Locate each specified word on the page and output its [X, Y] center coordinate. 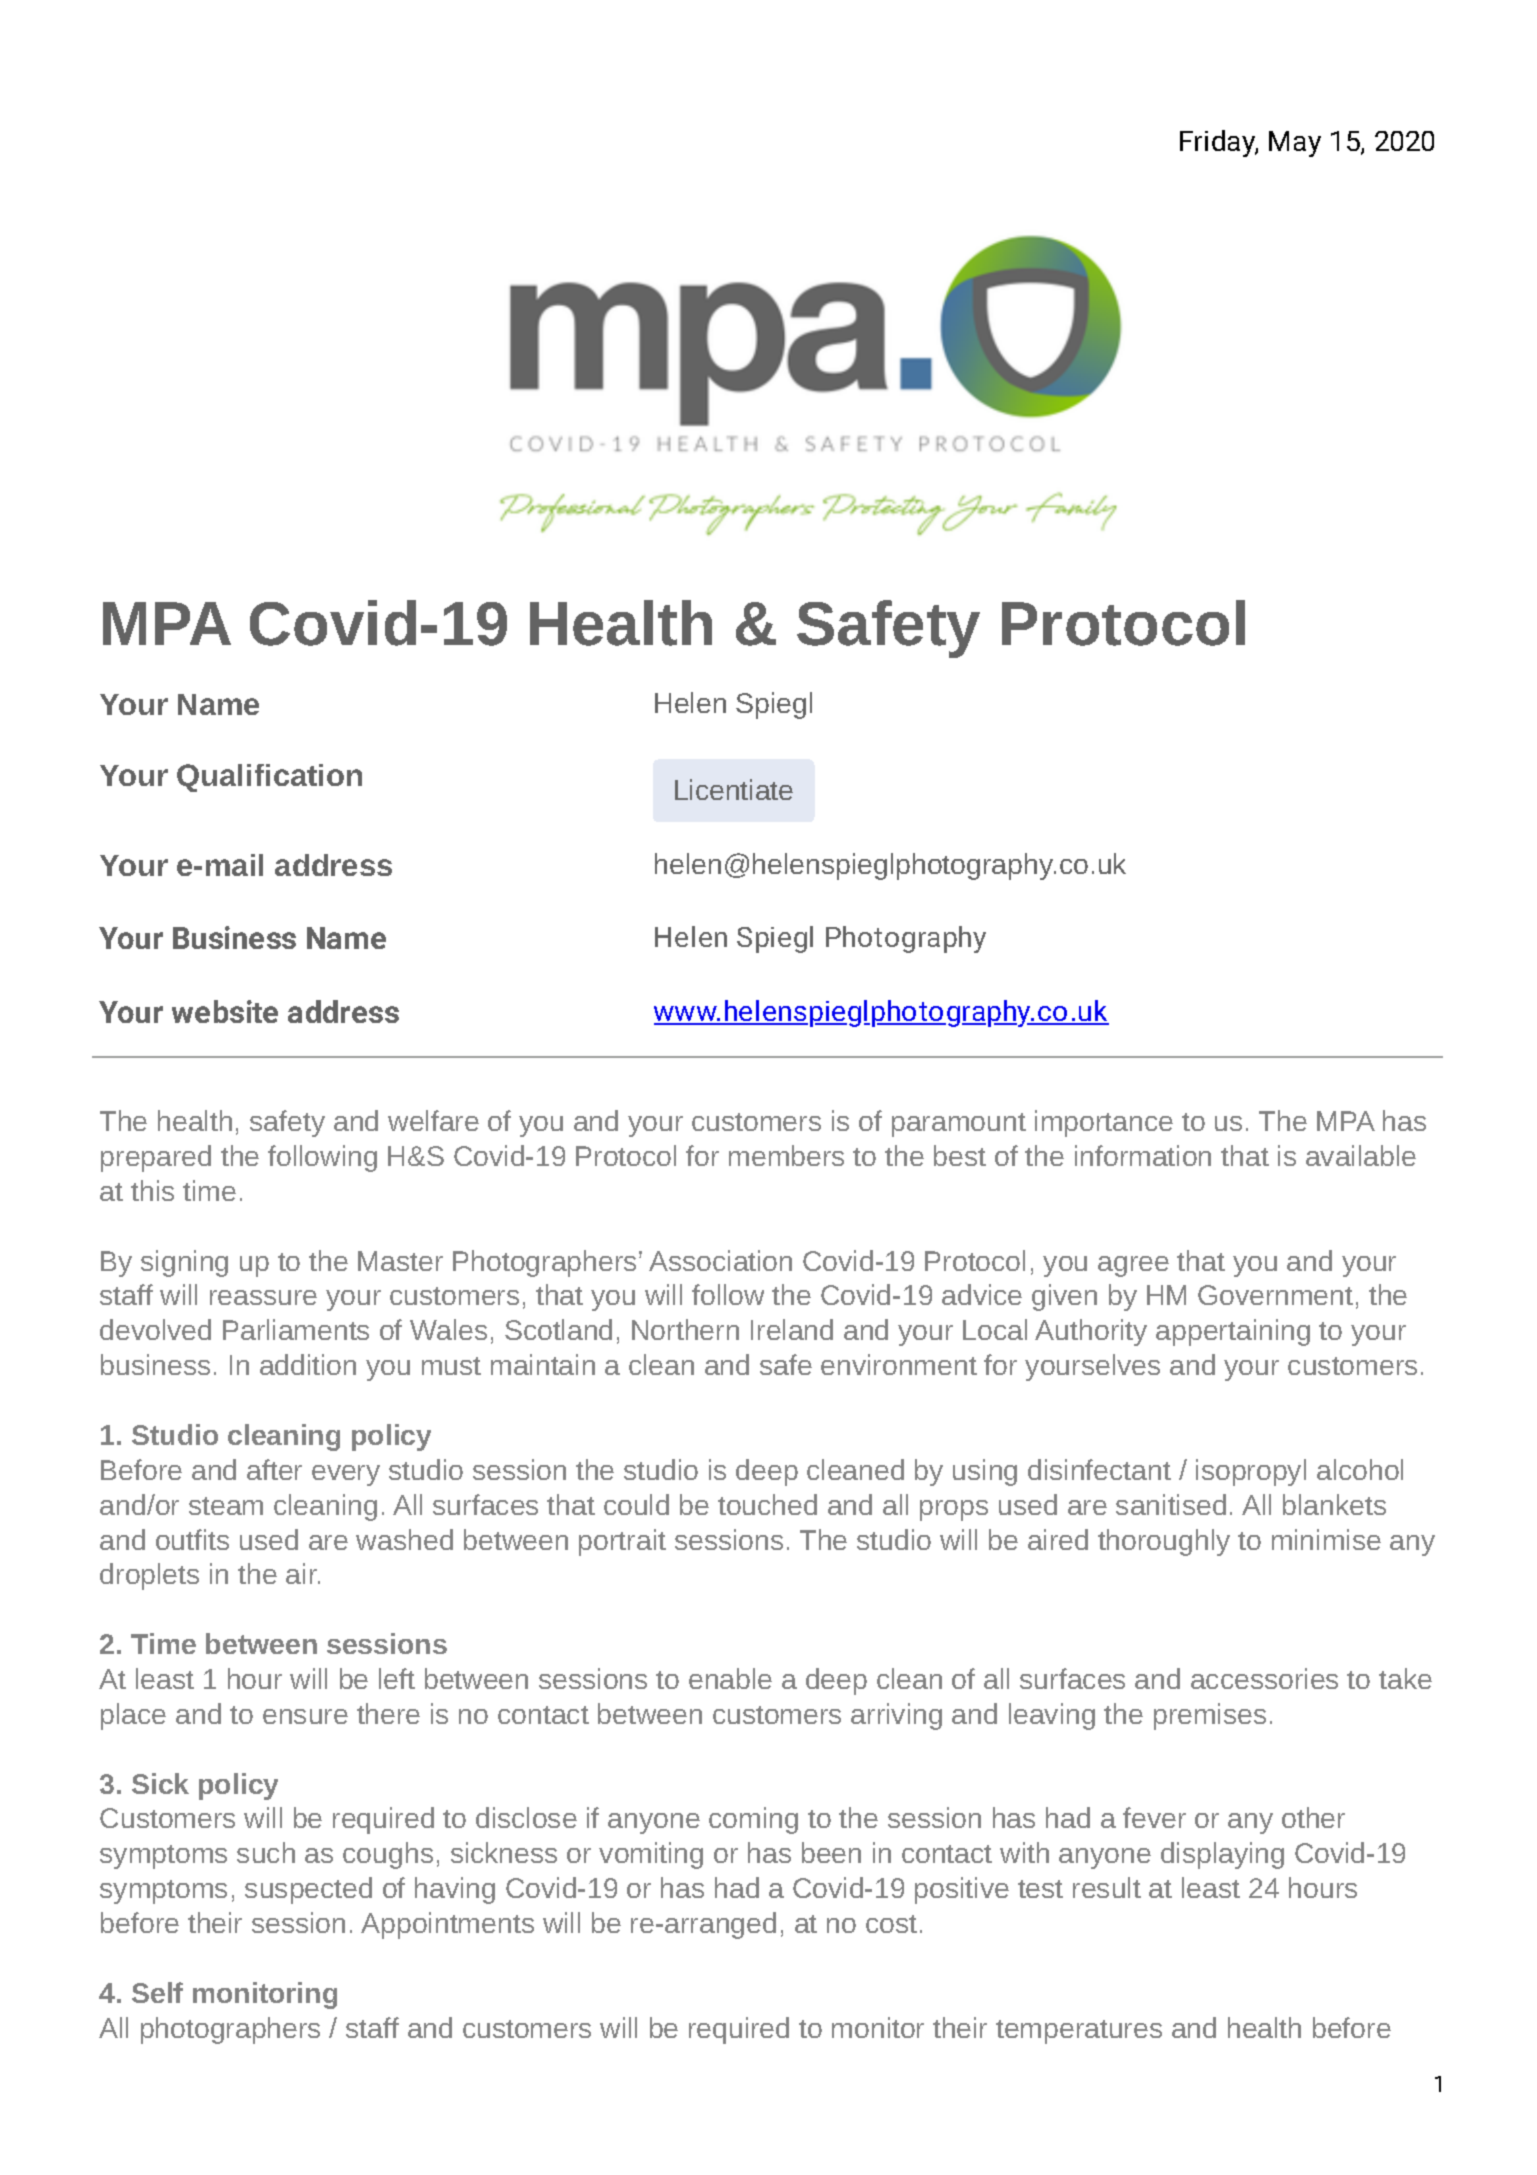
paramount [959, 1125]
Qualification [269, 778]
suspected [308, 1890]
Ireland [792, 1329]
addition [308, 1364]
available [1361, 1155]
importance [1104, 1123]
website [225, 1011]
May [1295, 144]
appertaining [1233, 1332]
